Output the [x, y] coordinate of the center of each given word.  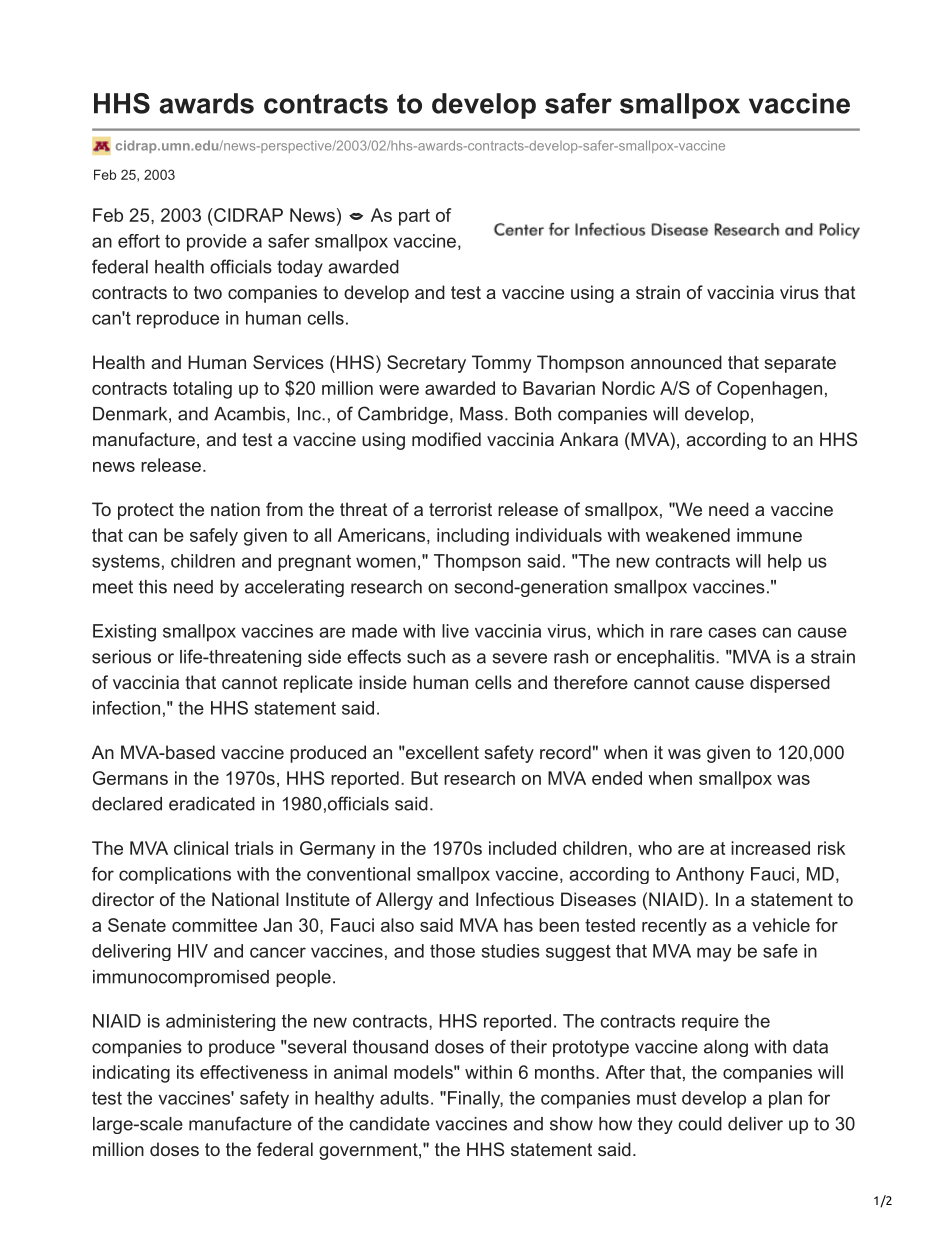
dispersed [790, 684]
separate [800, 364]
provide [217, 243]
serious [121, 657]
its [185, 1072]
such [426, 657]
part [414, 217]
